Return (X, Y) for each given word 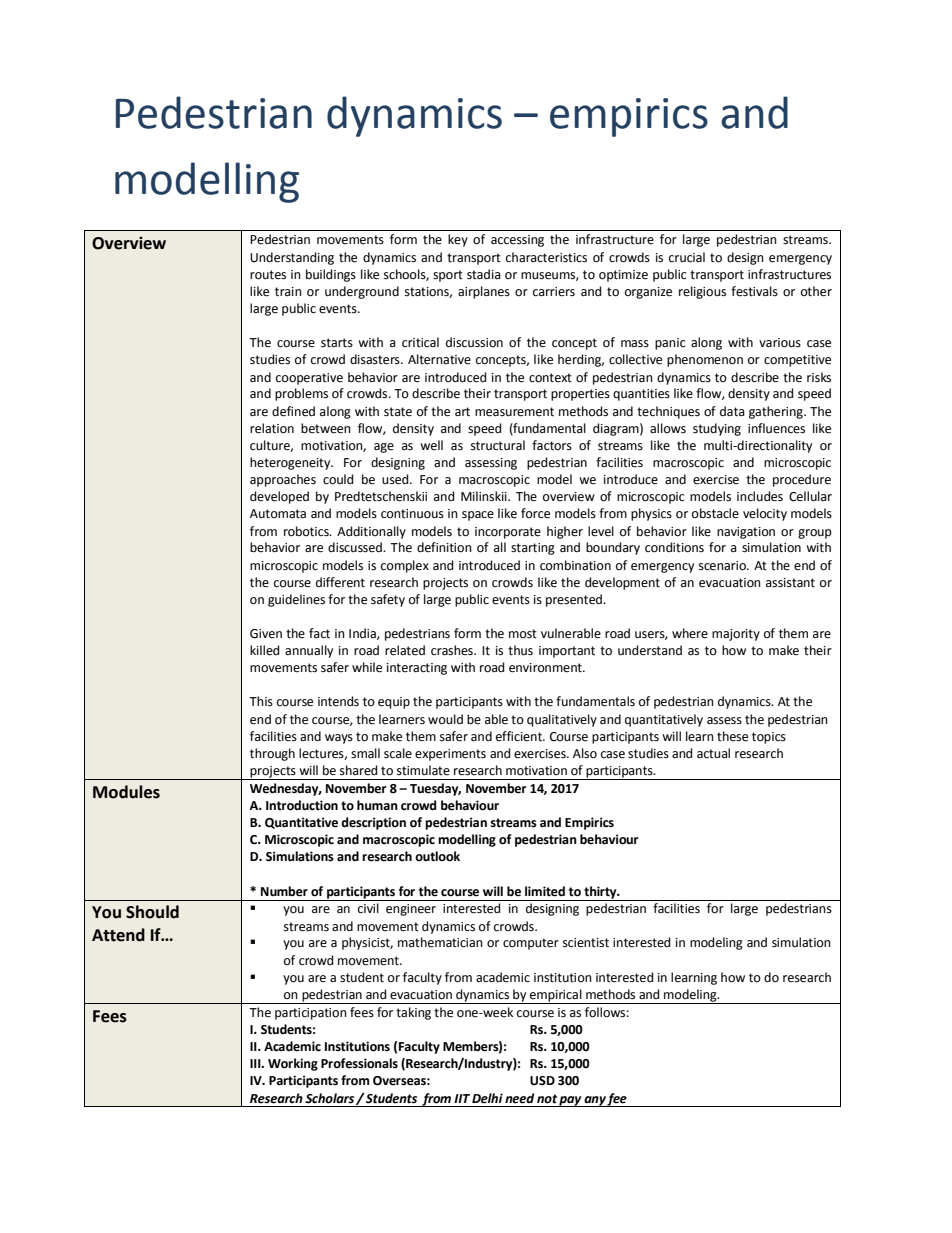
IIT (462, 1098)
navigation (746, 533)
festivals (754, 291)
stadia (484, 274)
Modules (126, 792)
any (595, 1101)
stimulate (423, 770)
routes (268, 275)
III (256, 1063)
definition (444, 547)
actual (713, 753)
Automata (278, 514)
